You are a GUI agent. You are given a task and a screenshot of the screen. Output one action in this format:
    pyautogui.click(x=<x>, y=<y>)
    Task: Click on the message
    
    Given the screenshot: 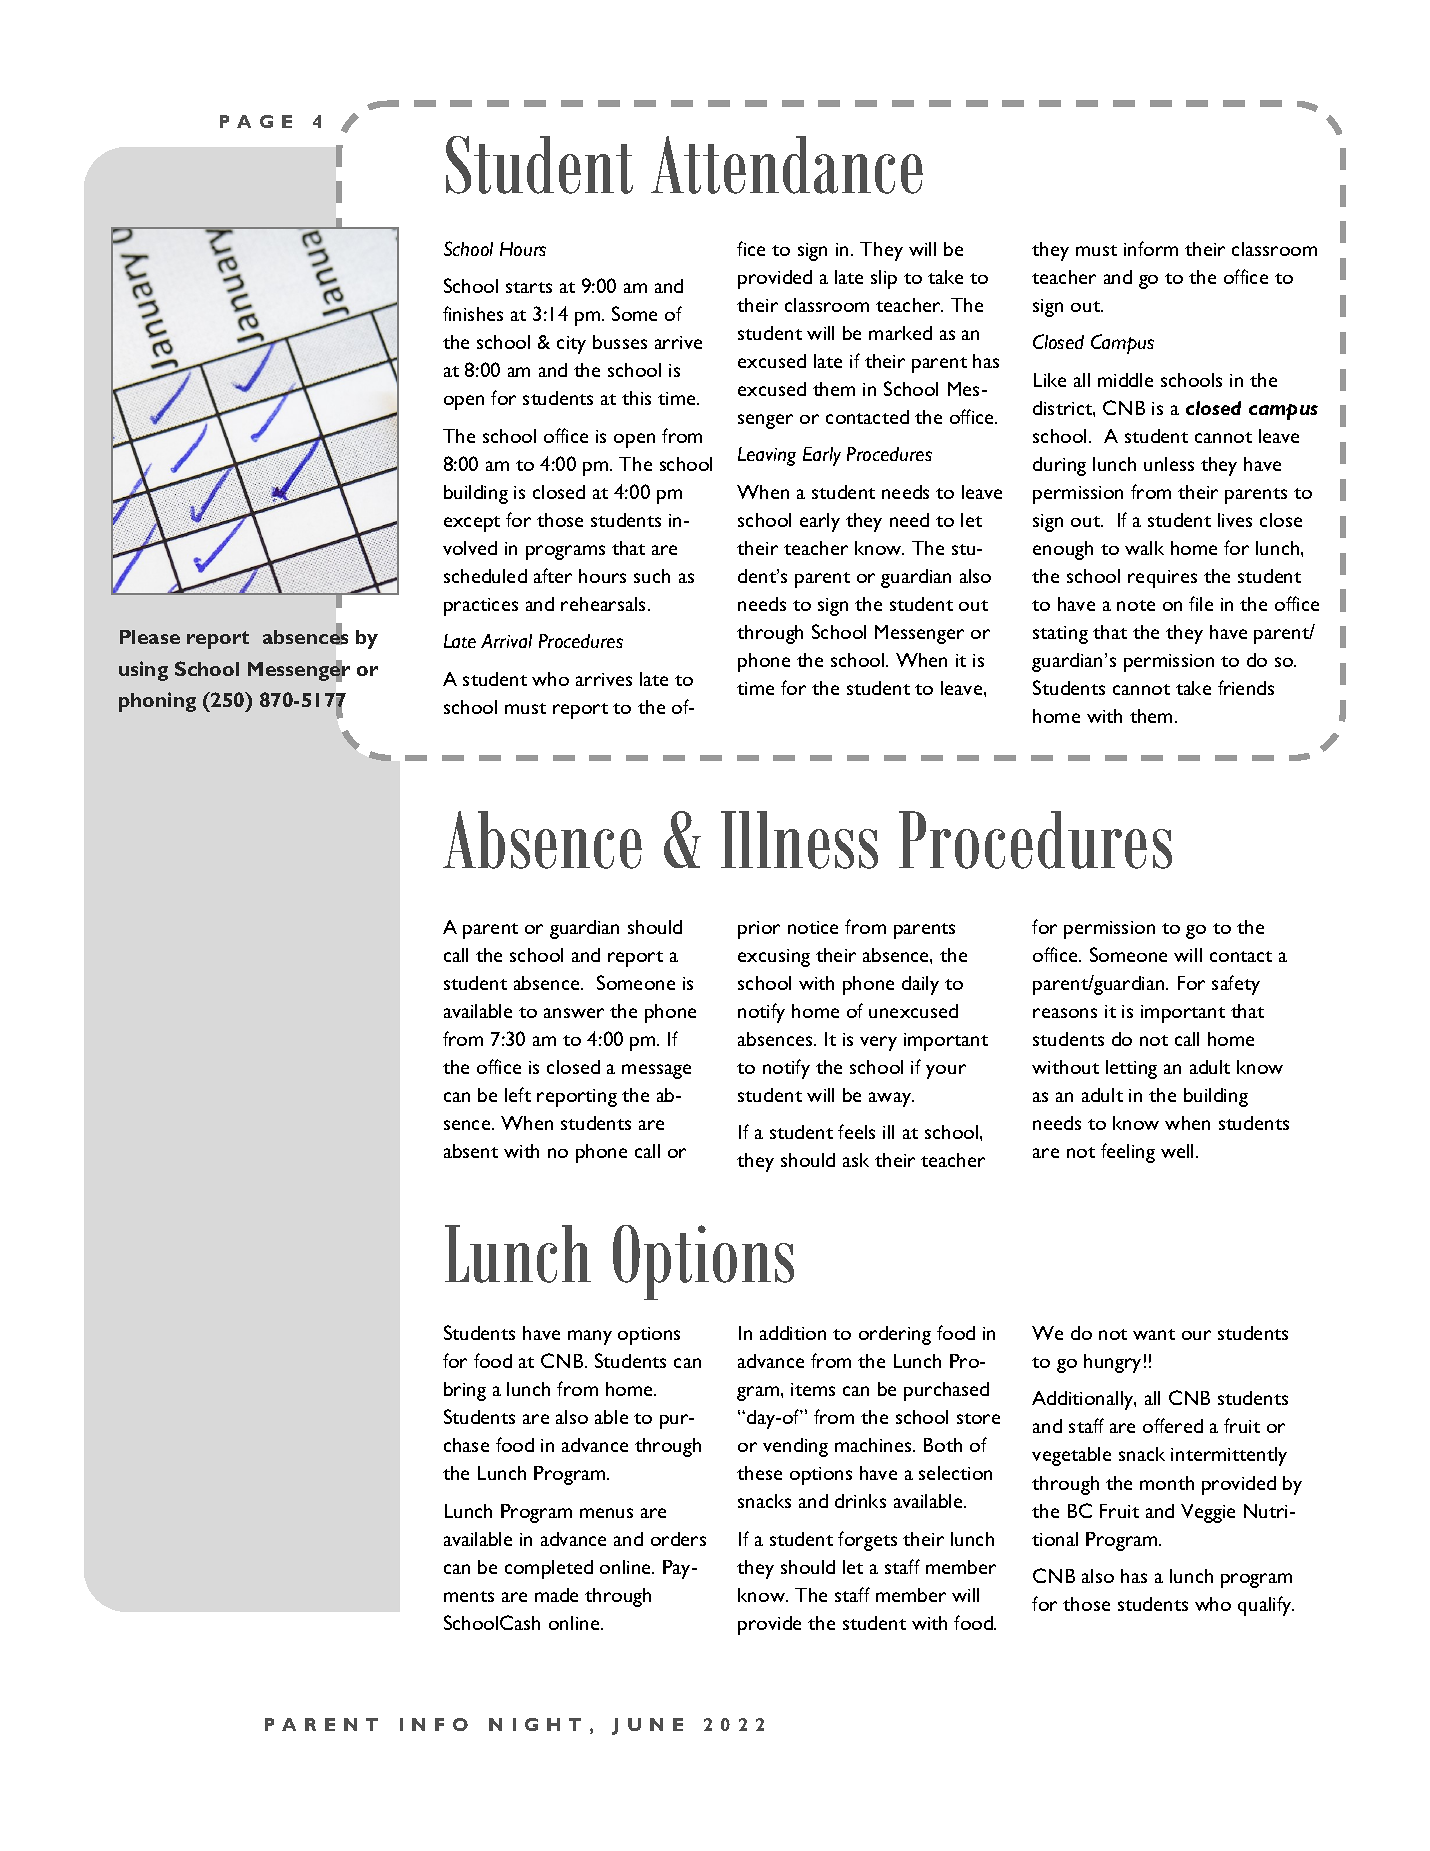 What is the action you would take?
    pyautogui.click(x=656, y=1071)
